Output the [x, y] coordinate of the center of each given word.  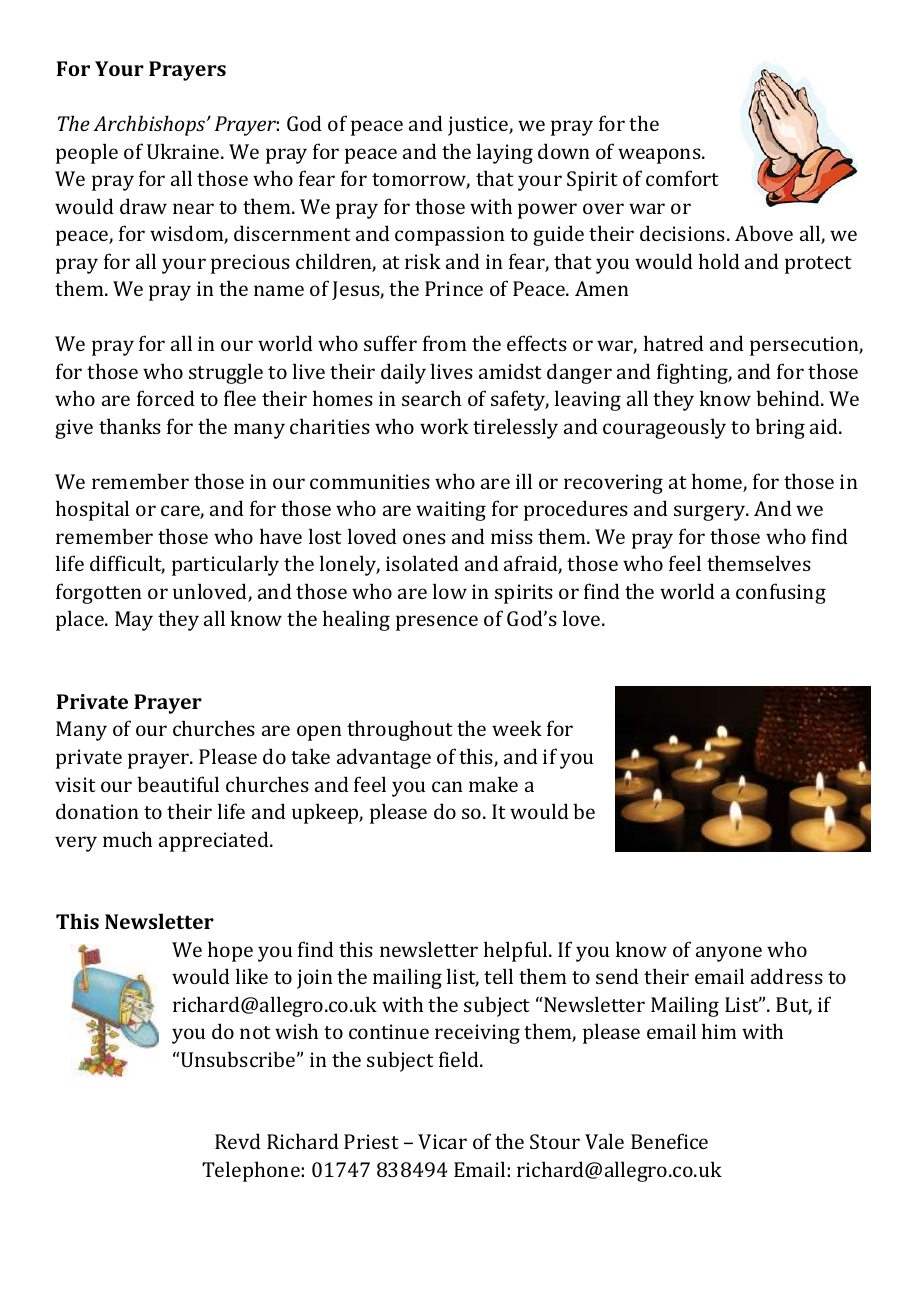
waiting [451, 511]
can [447, 786]
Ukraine [184, 151]
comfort [682, 178]
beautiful [178, 784]
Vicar [442, 1141]
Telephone [251, 1171]
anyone [729, 954]
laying [505, 153]
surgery [711, 513]
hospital [92, 510]
